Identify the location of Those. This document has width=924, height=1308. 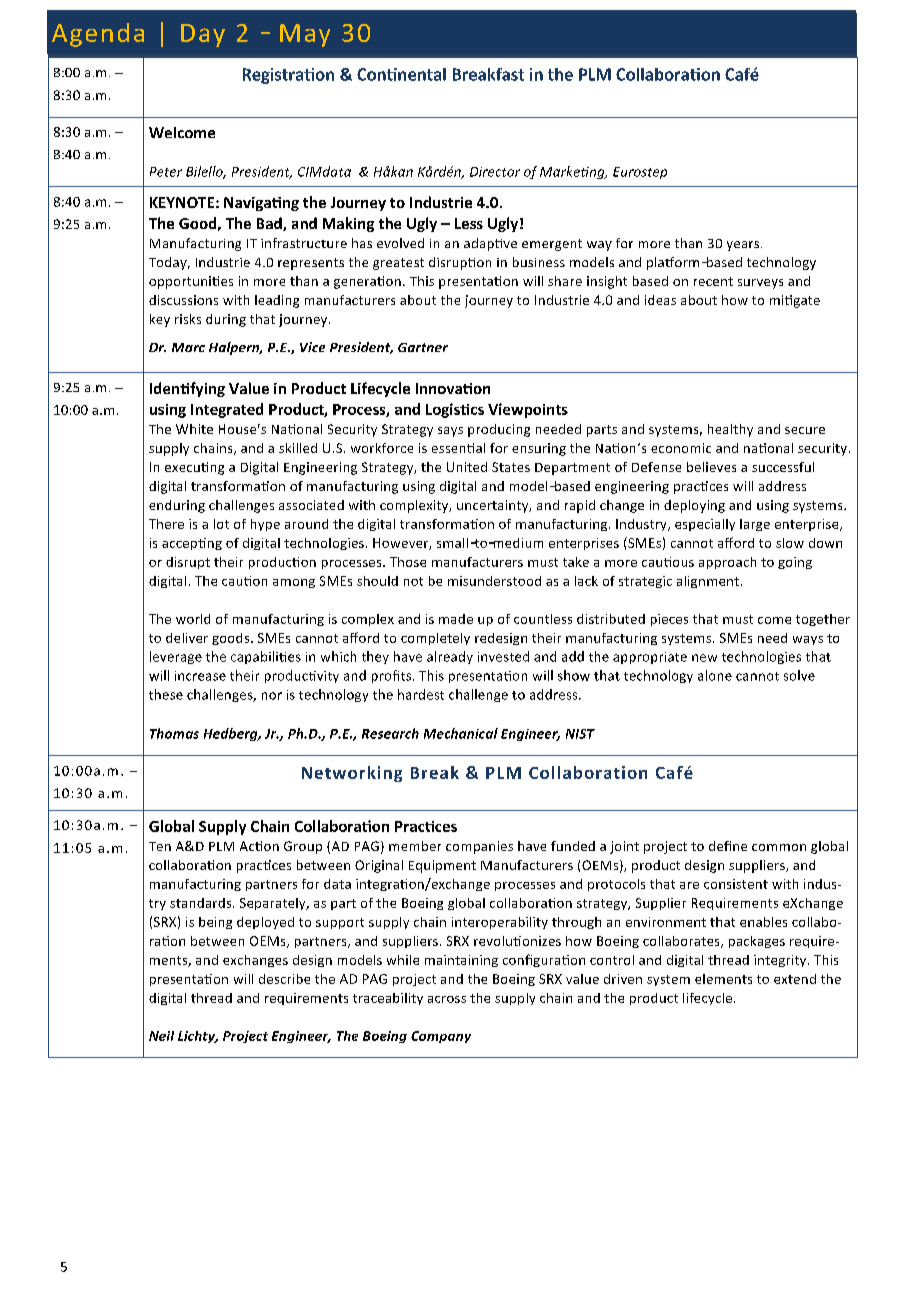
(408, 562).
